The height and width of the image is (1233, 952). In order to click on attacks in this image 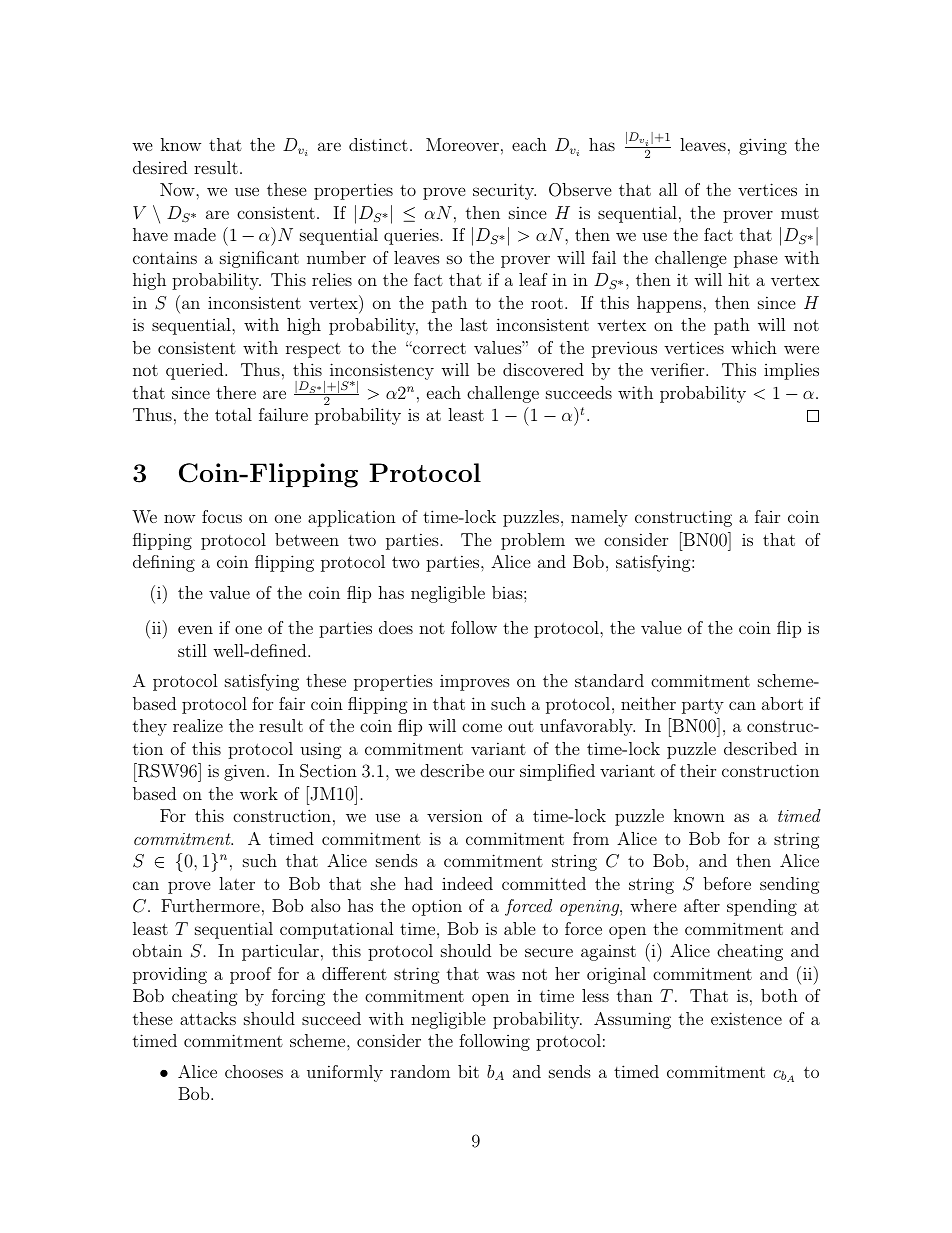, I will do `click(208, 1018)`.
